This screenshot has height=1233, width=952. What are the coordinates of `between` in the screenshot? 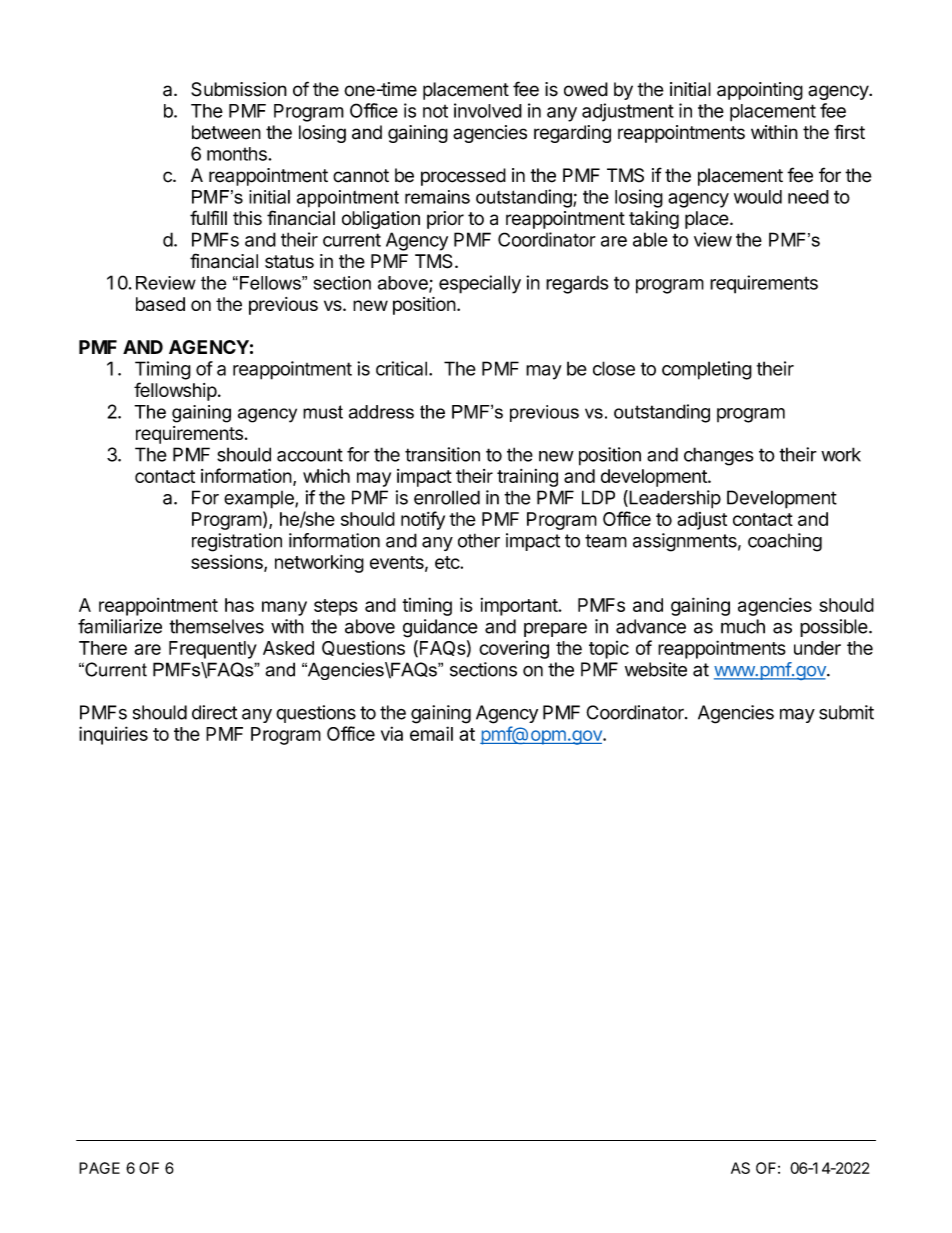 It's located at (226, 132).
